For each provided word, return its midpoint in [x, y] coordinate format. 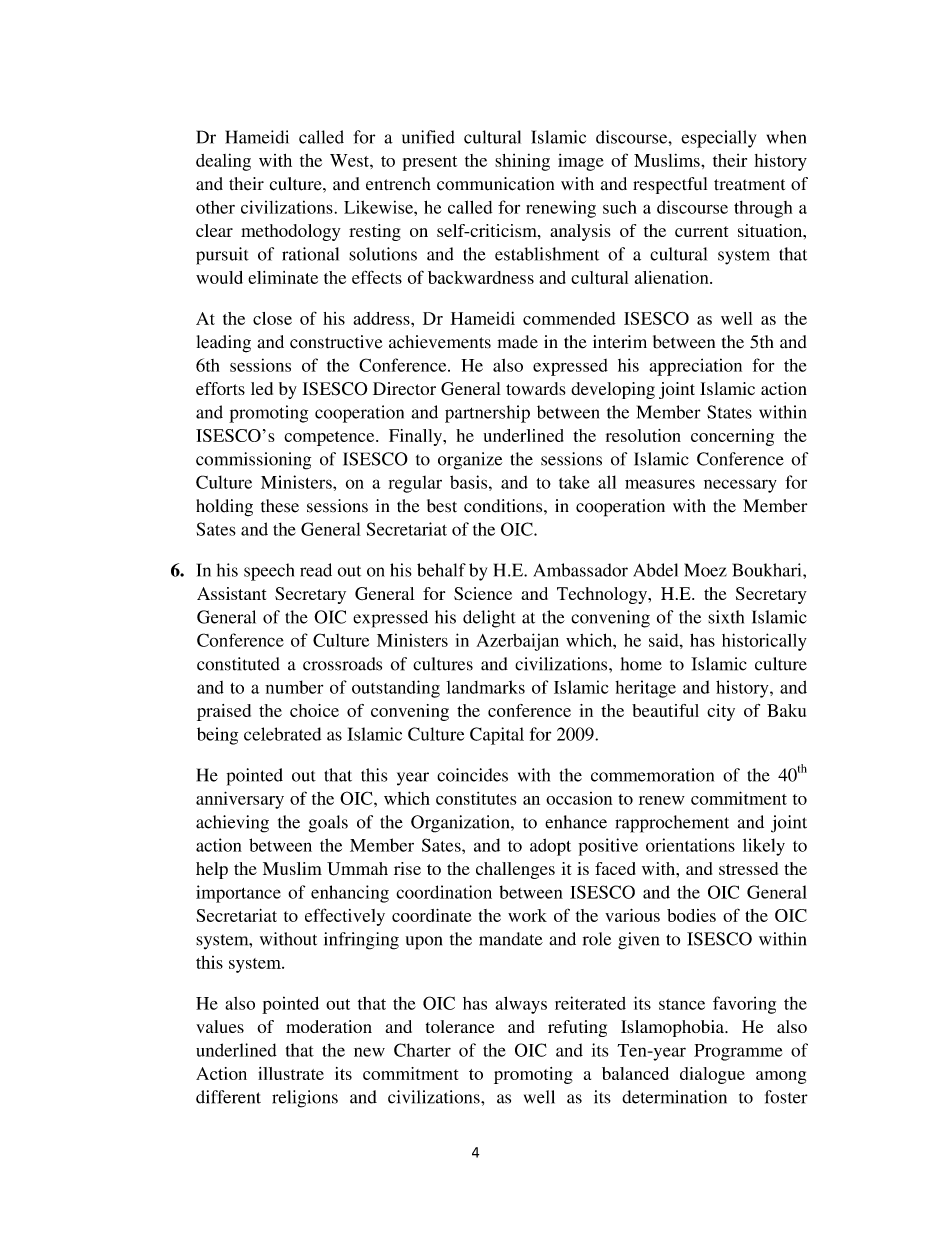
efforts [220, 388]
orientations [690, 845]
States [729, 412]
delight [489, 619]
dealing [223, 162]
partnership [487, 414]
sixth [726, 617]
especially [718, 139]
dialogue [712, 1075]
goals [328, 824]
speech [269, 572]
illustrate [291, 1073]
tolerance [460, 1026]
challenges [515, 870]
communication [495, 184]
